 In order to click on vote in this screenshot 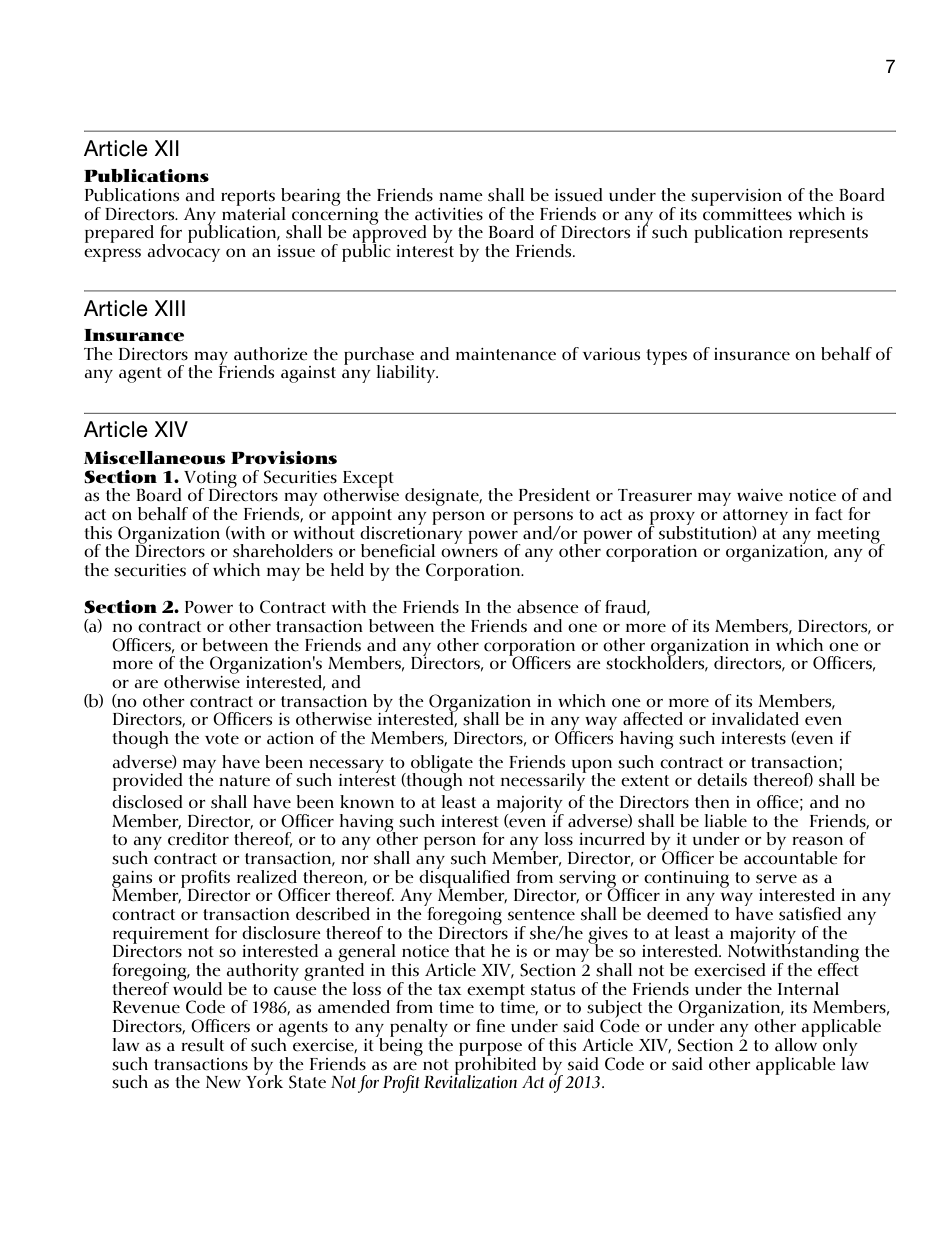, I will do `click(222, 739)`.
